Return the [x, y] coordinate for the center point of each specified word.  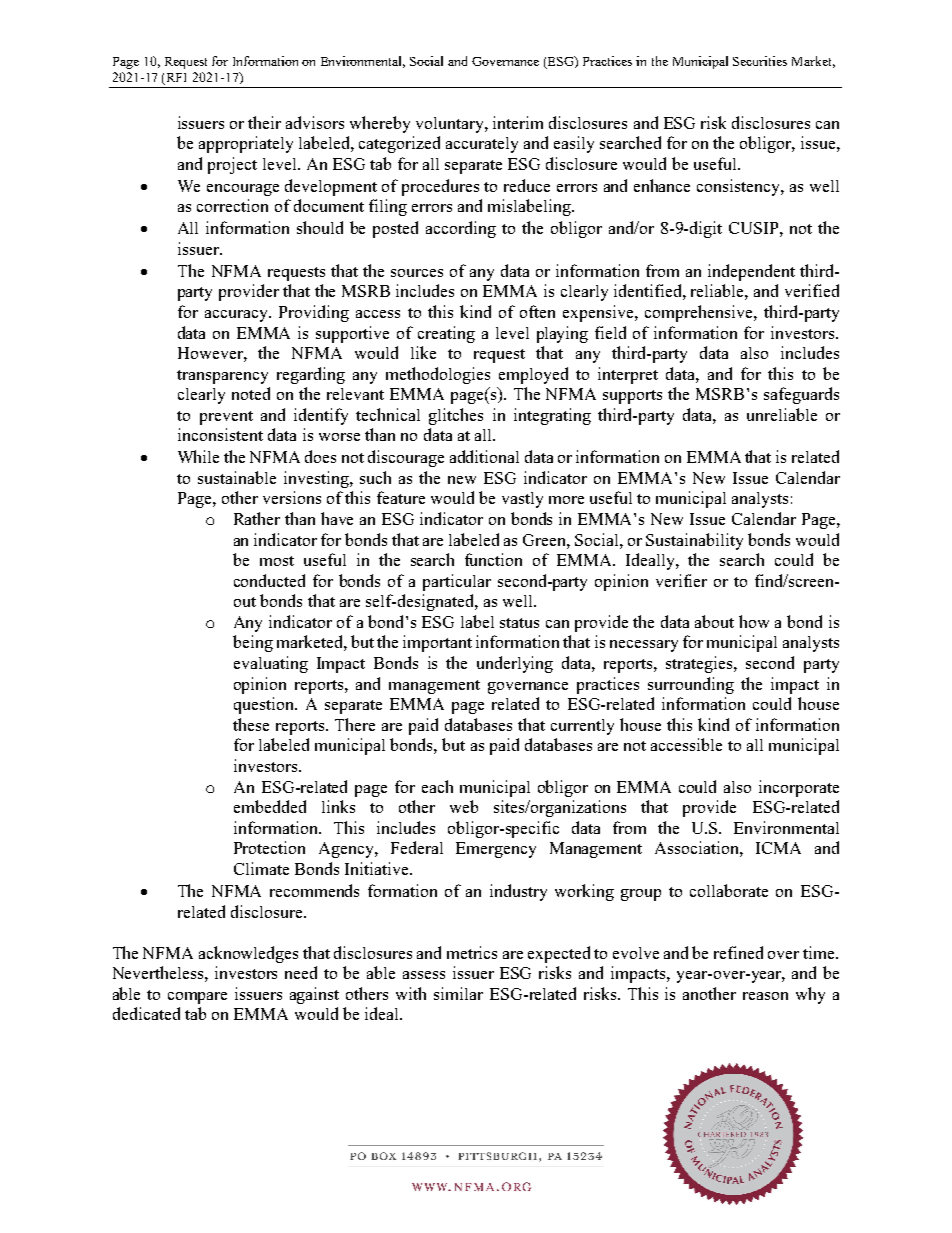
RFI [176, 77]
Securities [760, 61]
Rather [257, 518]
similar [458, 993]
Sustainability [694, 541]
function [493, 559]
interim [518, 122]
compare [197, 998]
